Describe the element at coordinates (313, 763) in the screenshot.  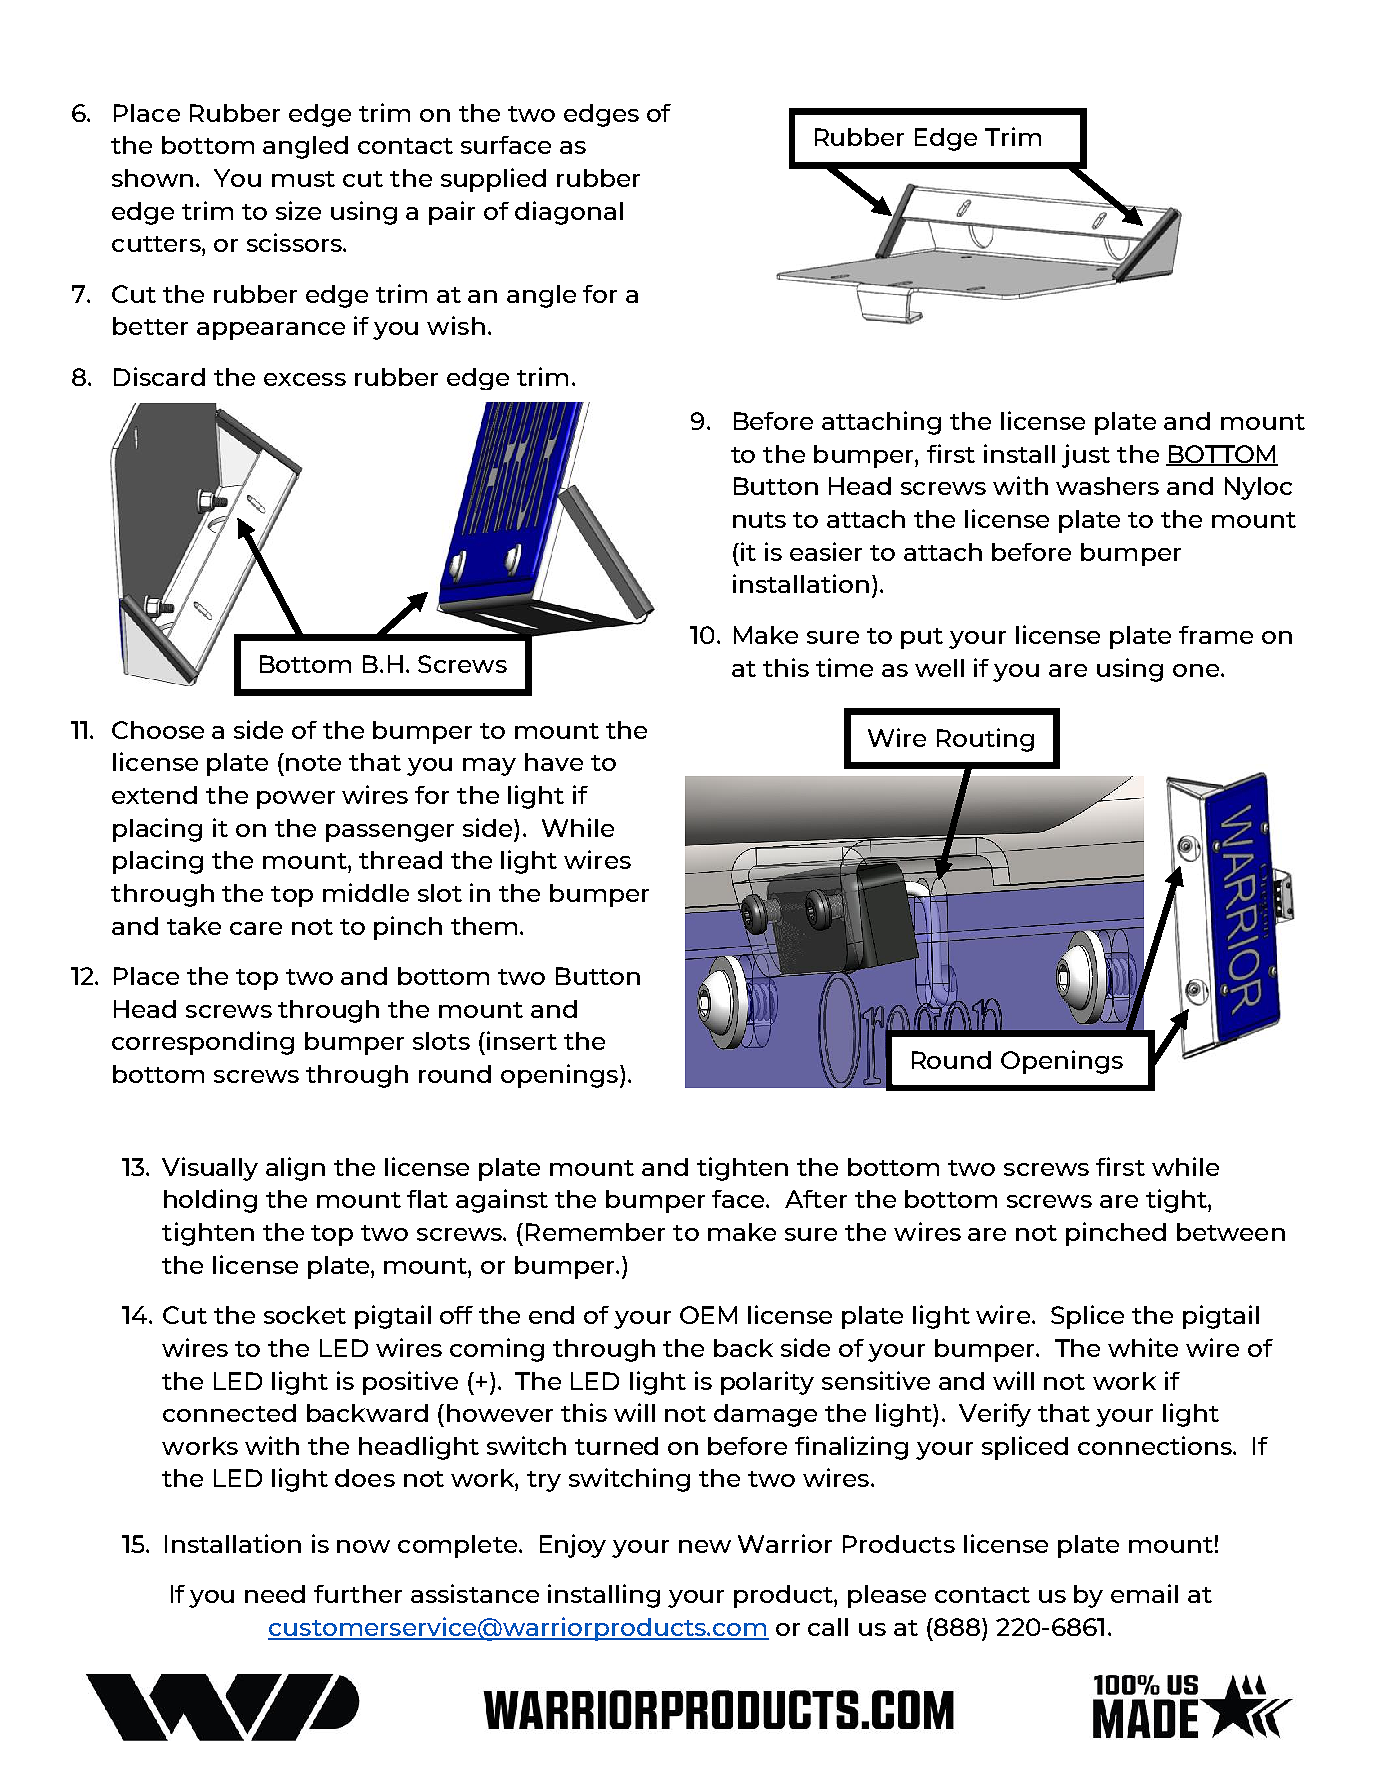
I see `note` at that location.
